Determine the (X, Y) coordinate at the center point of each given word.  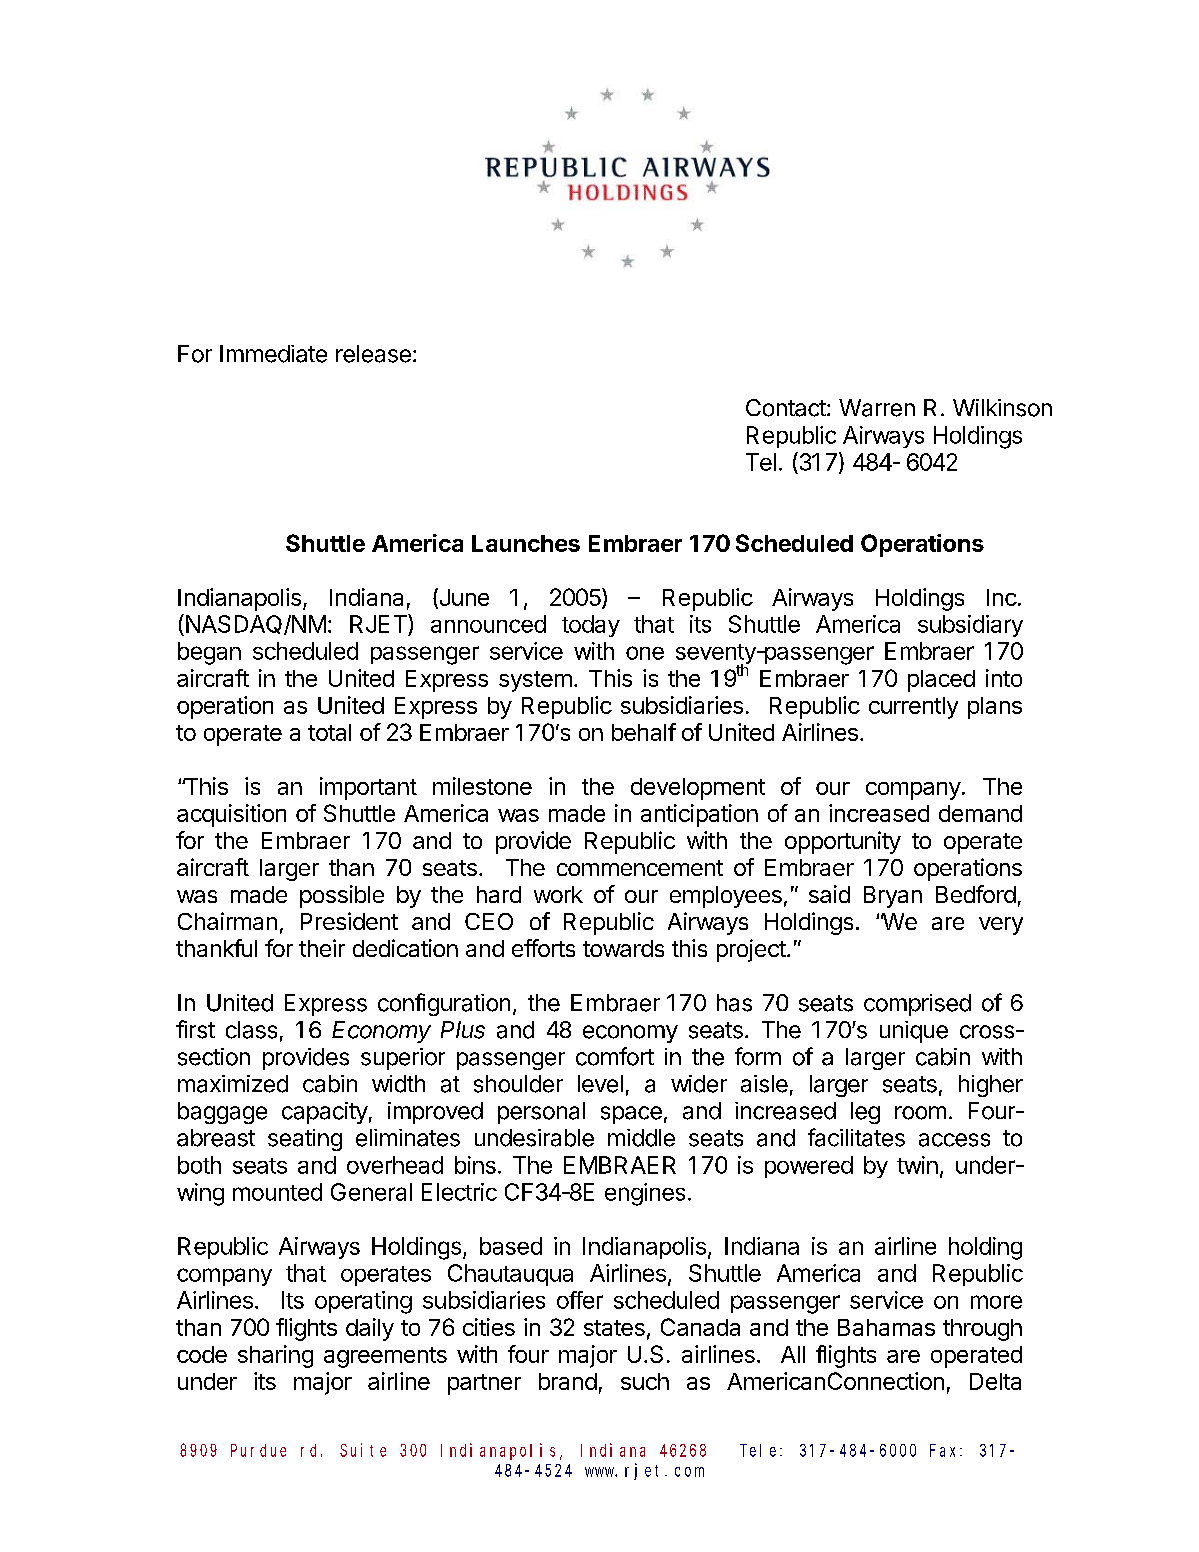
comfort (615, 1056)
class (251, 1030)
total (329, 732)
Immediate (273, 354)
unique (914, 1032)
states (614, 1328)
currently (913, 708)
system (535, 681)
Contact (787, 408)
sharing (275, 1356)
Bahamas (886, 1327)
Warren (877, 408)
